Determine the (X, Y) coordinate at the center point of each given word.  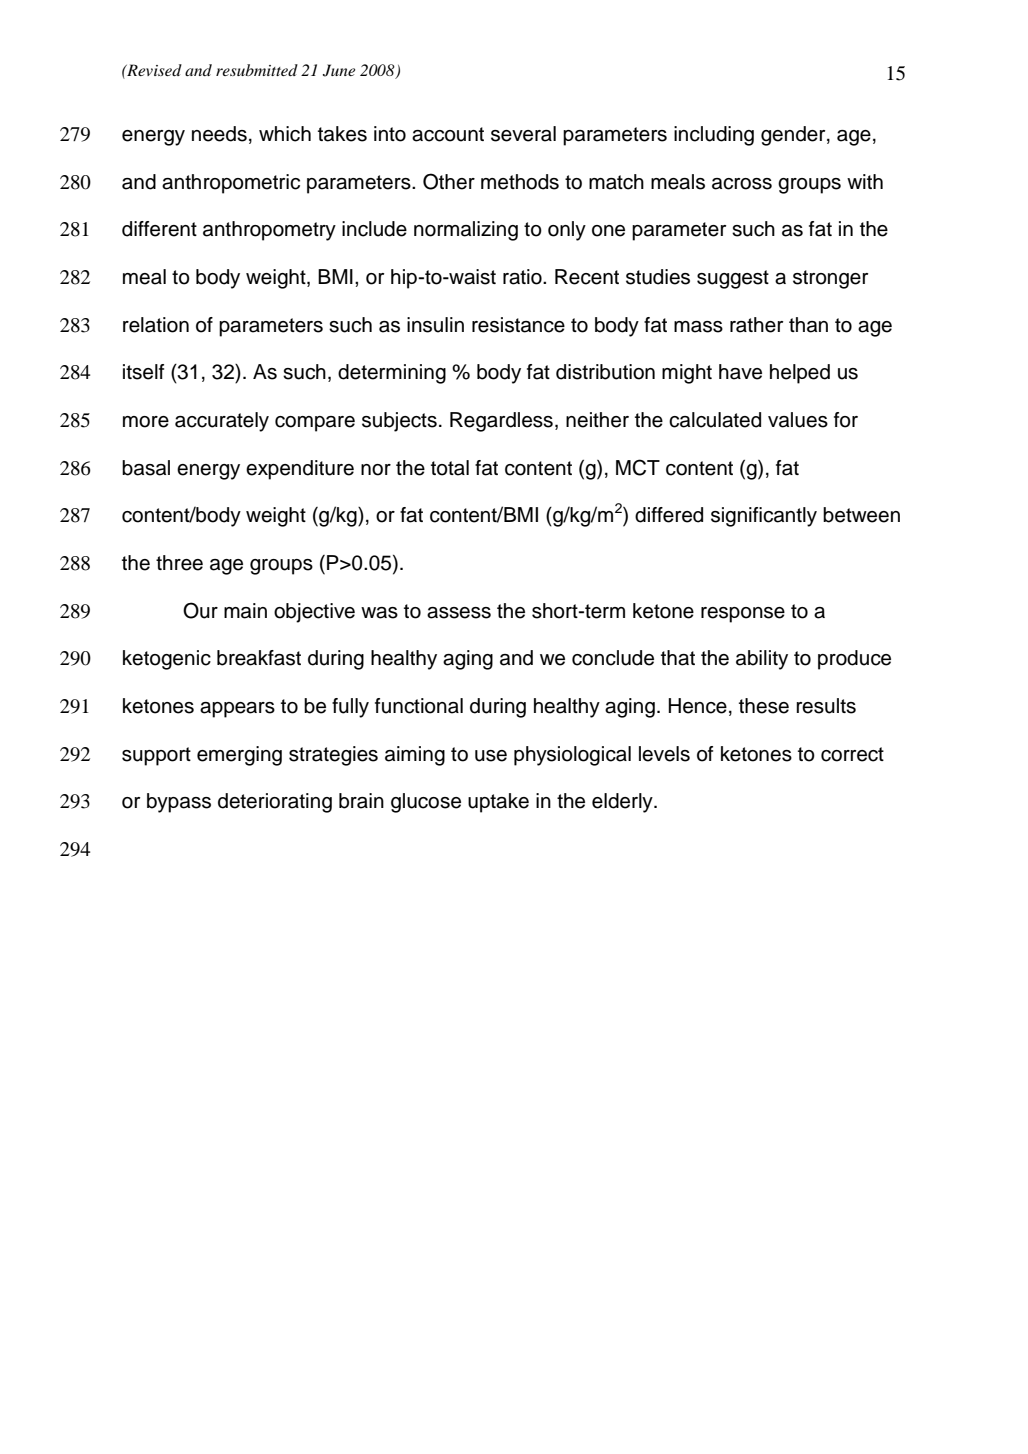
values (798, 420)
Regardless (501, 422)
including (714, 136)
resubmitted (257, 70)
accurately (222, 422)
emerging (239, 756)
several (523, 134)
